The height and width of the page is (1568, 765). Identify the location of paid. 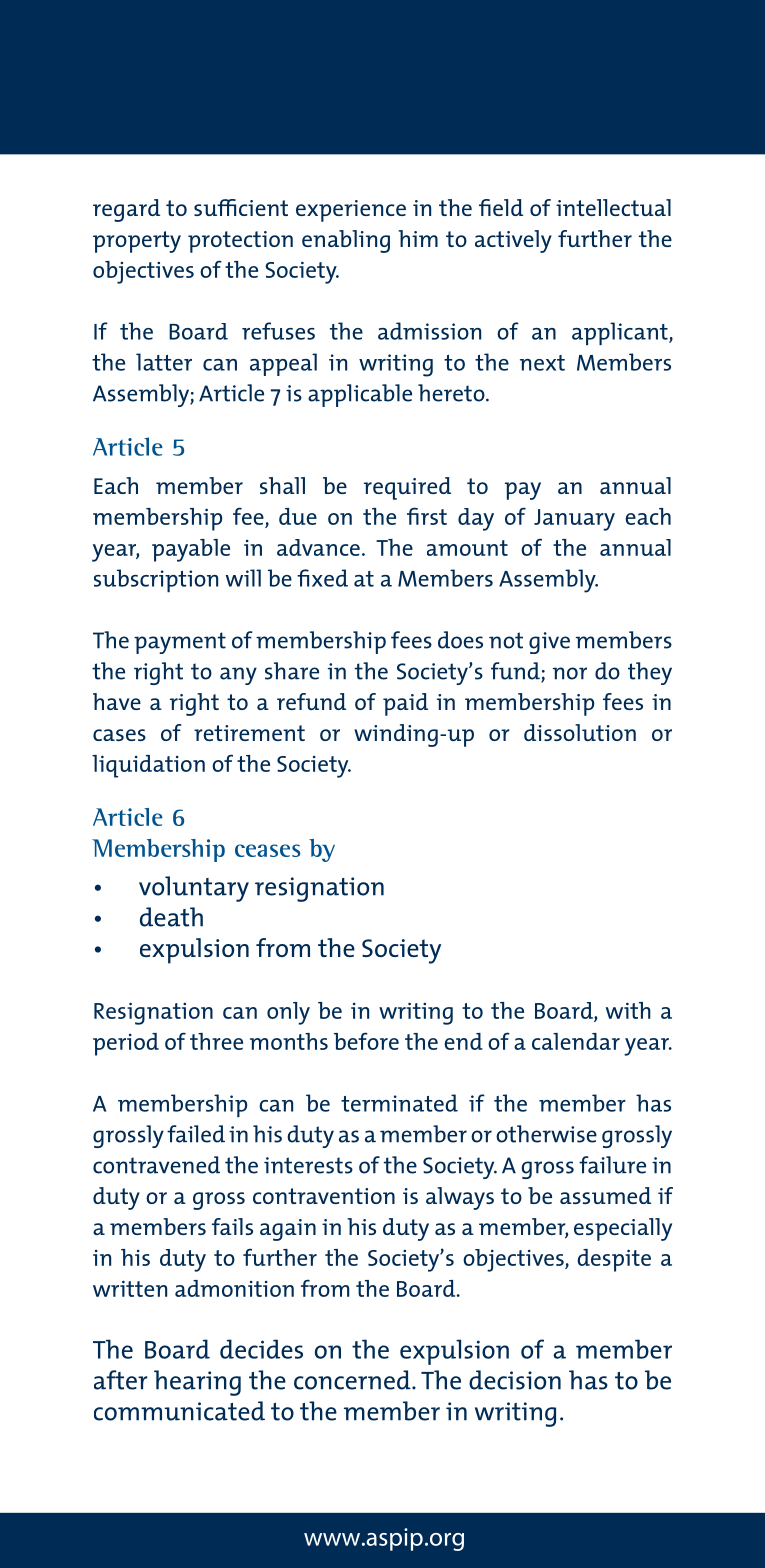
(405, 704).
